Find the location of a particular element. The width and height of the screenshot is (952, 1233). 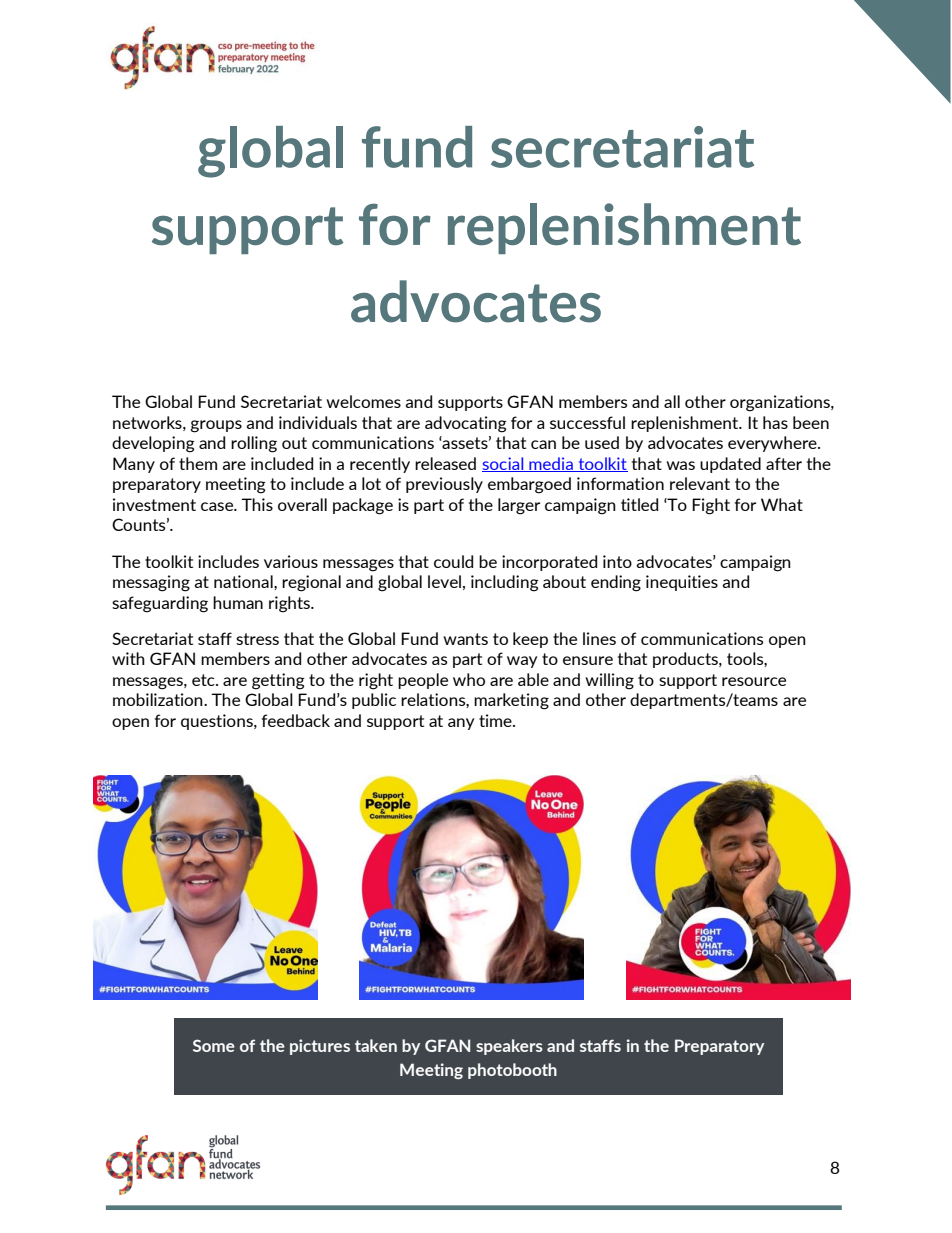

time is located at coordinates (496, 720).
